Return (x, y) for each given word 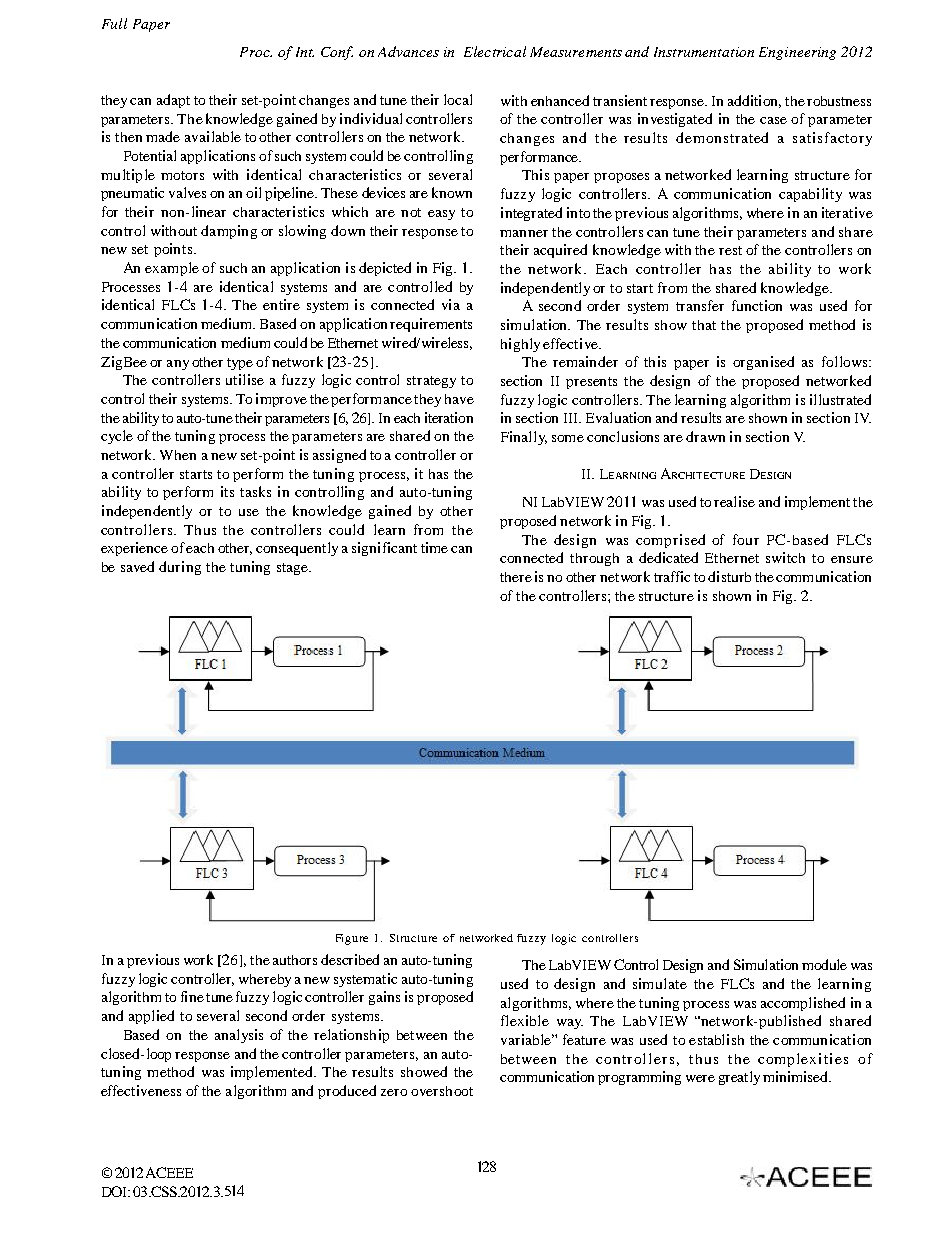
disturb (729, 576)
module (824, 964)
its (227, 491)
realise (734, 501)
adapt (173, 101)
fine (192, 996)
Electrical (495, 51)
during (180, 568)
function (757, 305)
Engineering (797, 53)
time (434, 547)
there (516, 577)
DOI (116, 1191)
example (172, 269)
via (451, 304)
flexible (525, 1020)
